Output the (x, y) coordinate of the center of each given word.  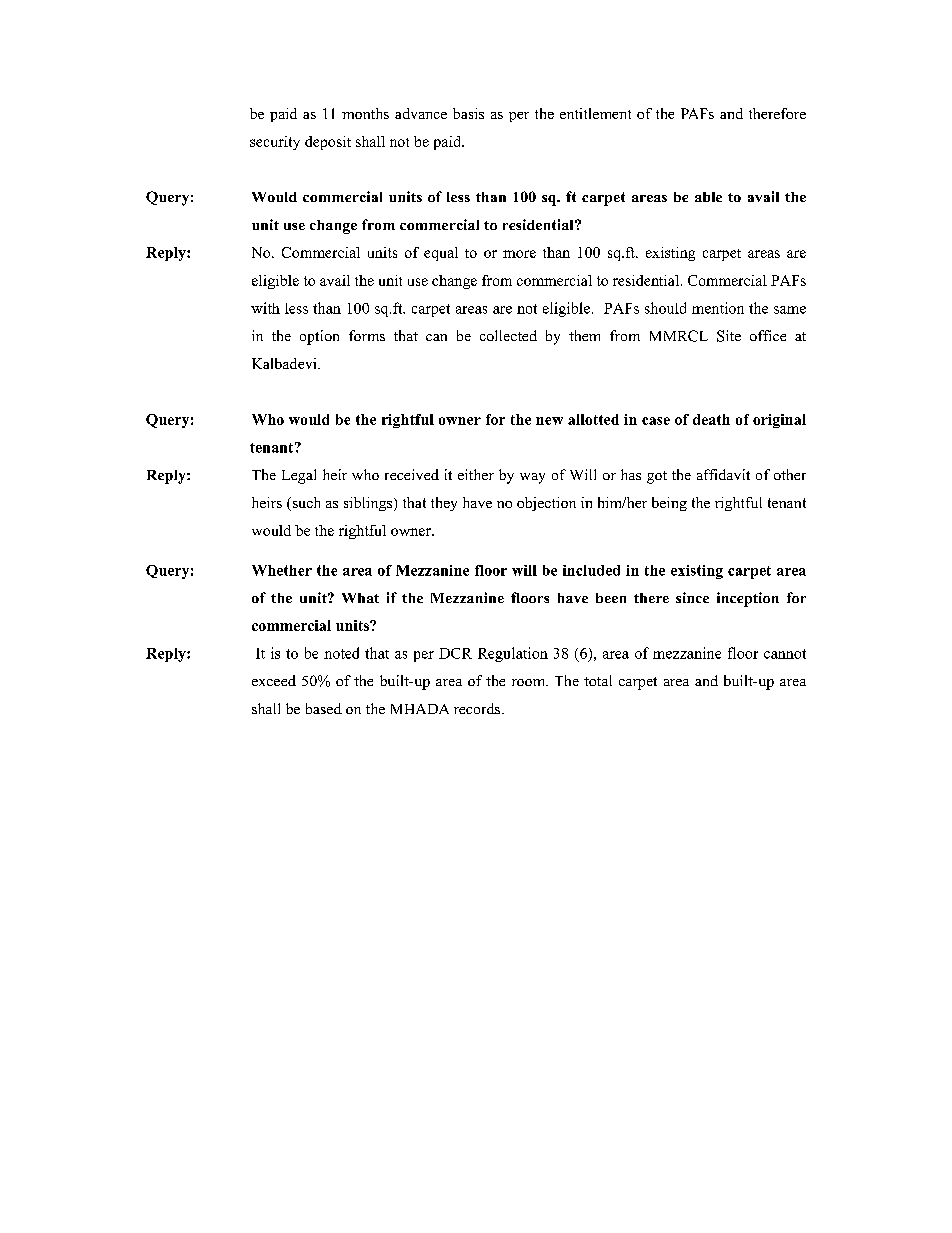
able (708, 197)
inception (748, 599)
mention (718, 308)
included (591, 570)
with (265, 308)
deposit (328, 143)
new (549, 421)
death (711, 419)
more (519, 254)
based (324, 708)
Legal (299, 476)
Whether (282, 570)
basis (468, 113)
